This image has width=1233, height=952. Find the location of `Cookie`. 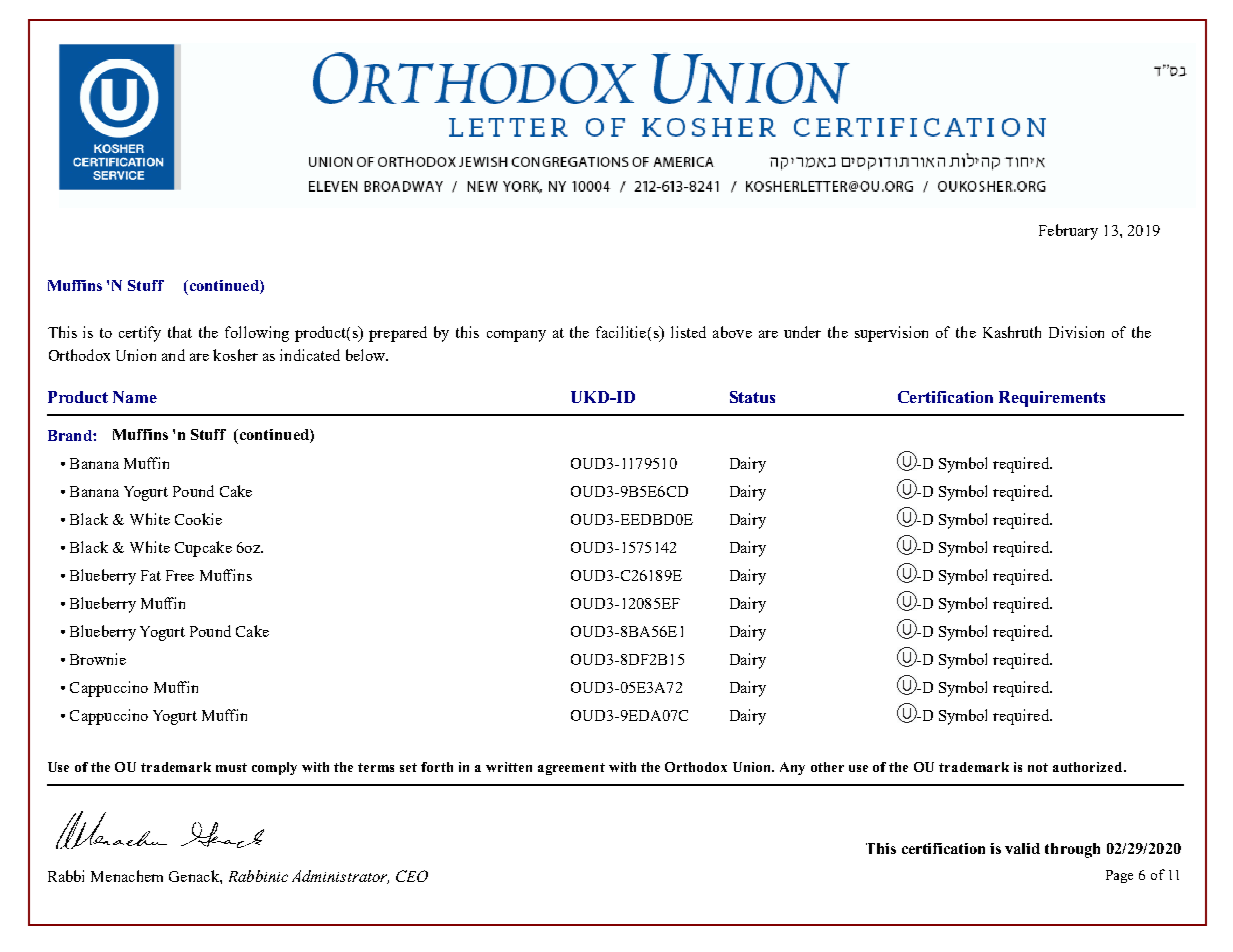

Cookie is located at coordinates (198, 519).
